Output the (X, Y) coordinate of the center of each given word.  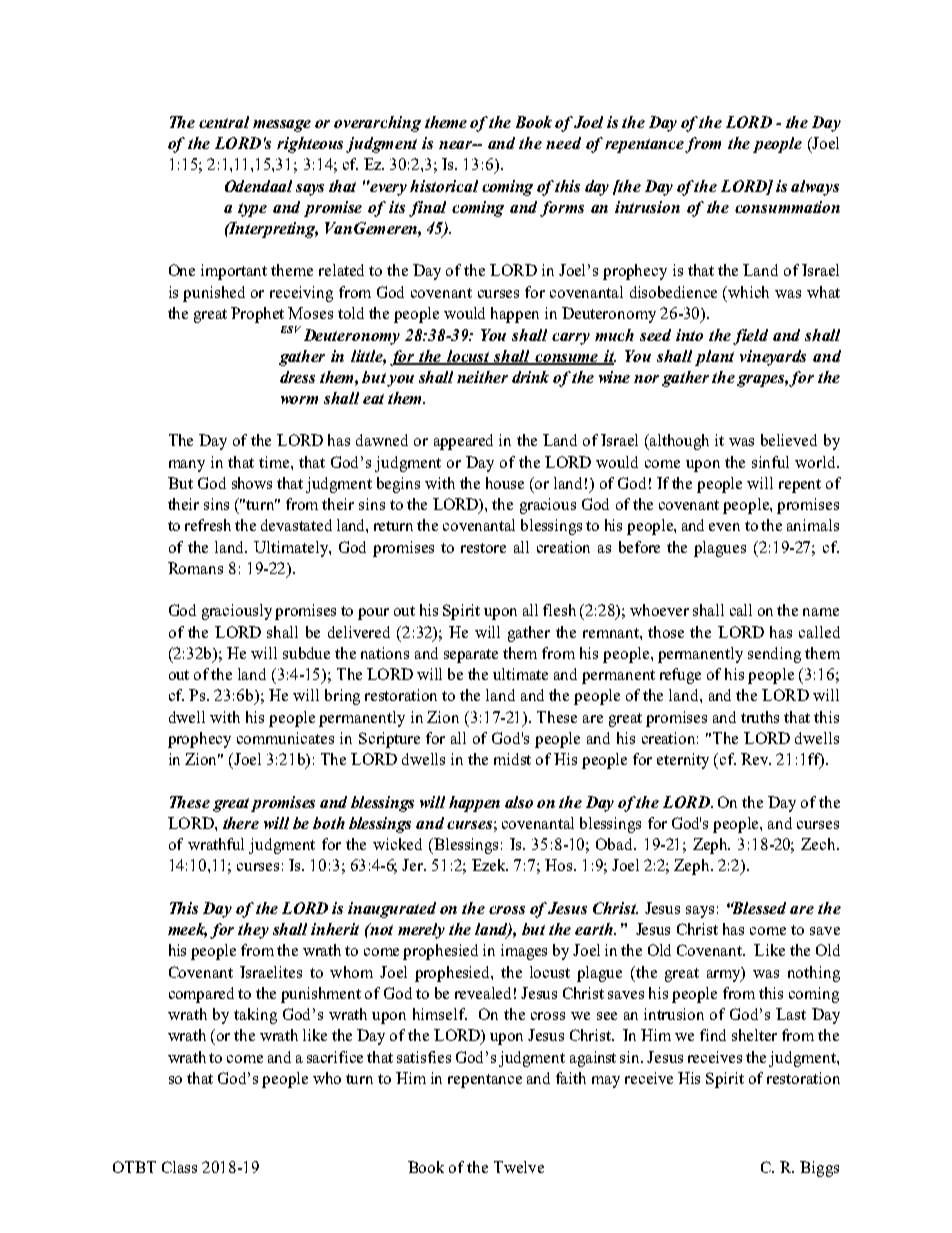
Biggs (819, 1169)
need (563, 143)
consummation (787, 207)
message (282, 126)
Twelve (519, 1167)
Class (179, 1167)
